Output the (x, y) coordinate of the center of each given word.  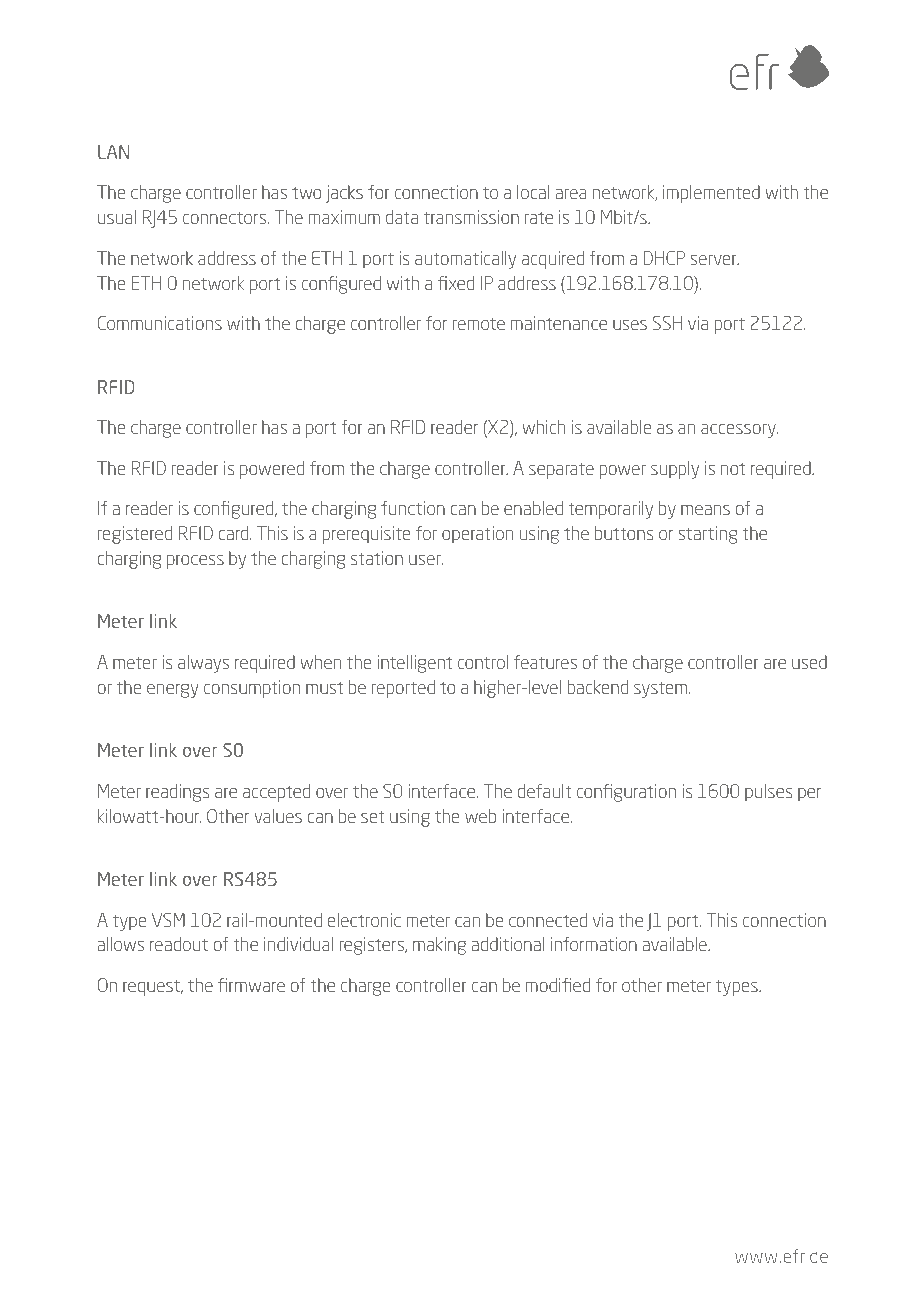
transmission (471, 217)
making (439, 946)
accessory (739, 431)
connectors (226, 218)
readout (179, 944)
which (543, 427)
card (235, 533)
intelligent (414, 664)
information (594, 944)
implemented (711, 194)
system (660, 690)
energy (173, 691)
